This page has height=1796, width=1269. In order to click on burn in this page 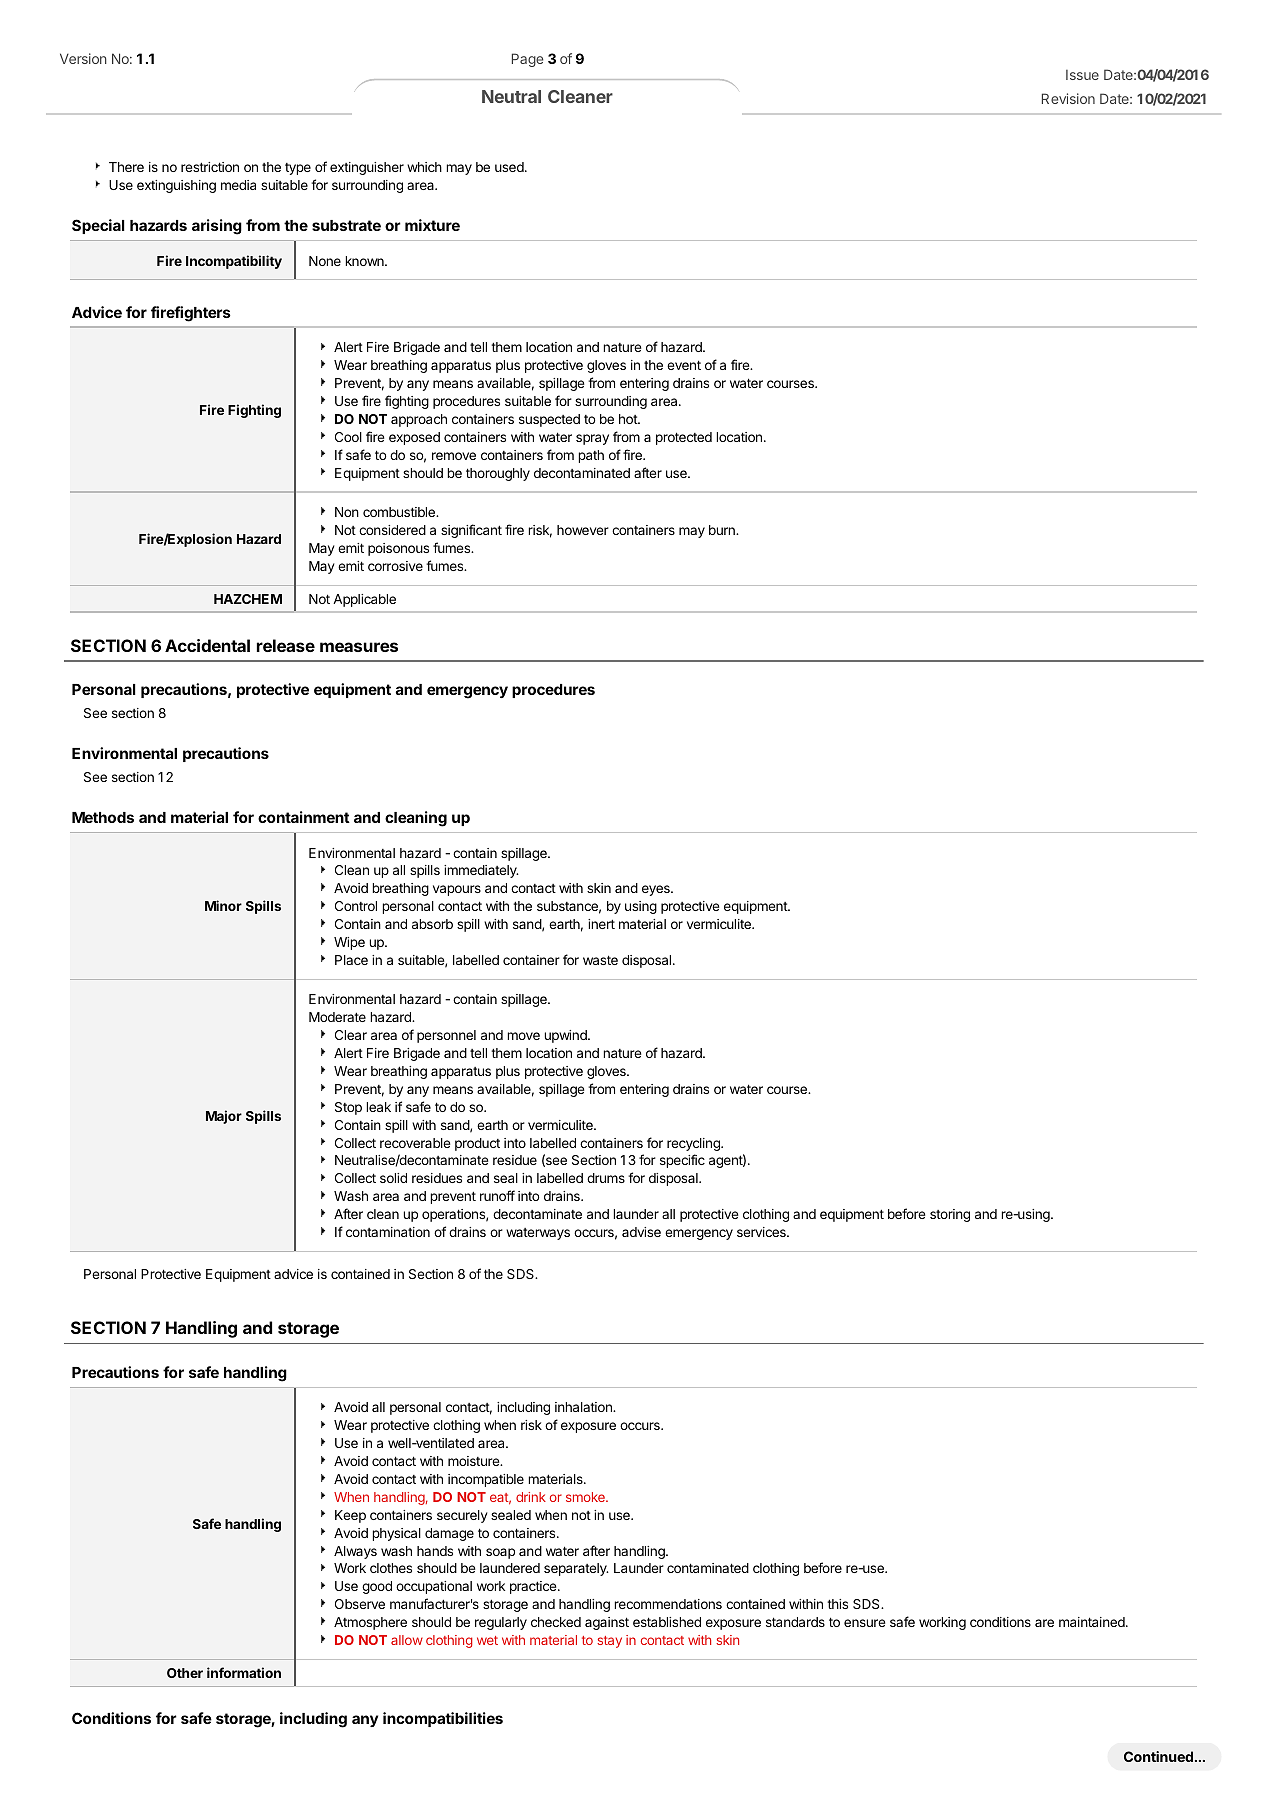, I will do `click(723, 530)`.
